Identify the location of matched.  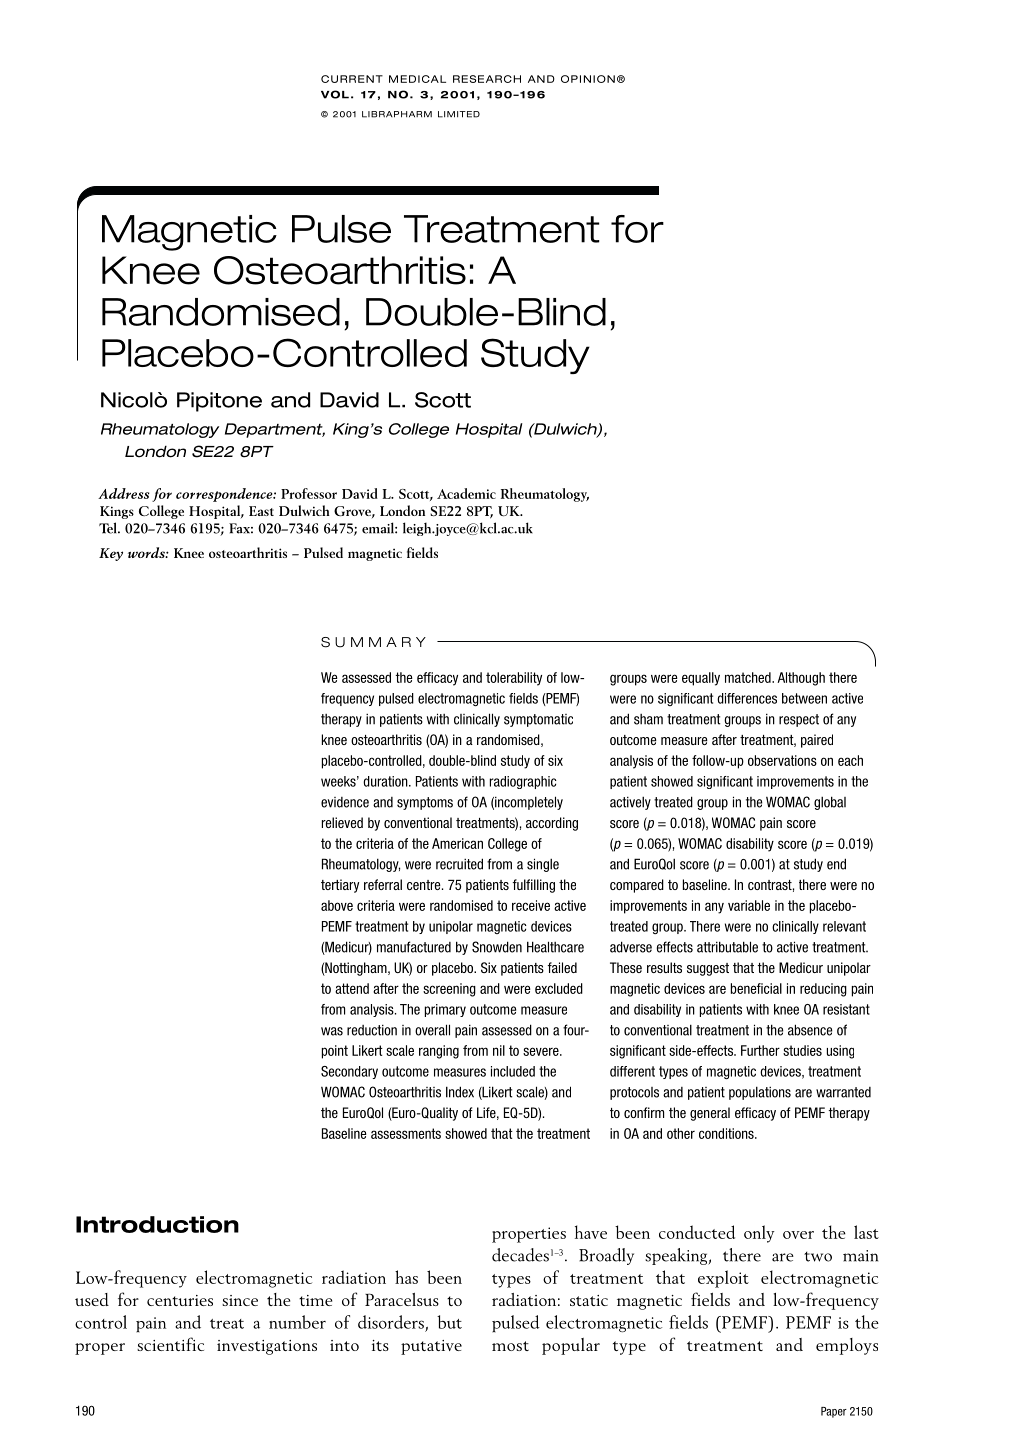
(749, 677).
